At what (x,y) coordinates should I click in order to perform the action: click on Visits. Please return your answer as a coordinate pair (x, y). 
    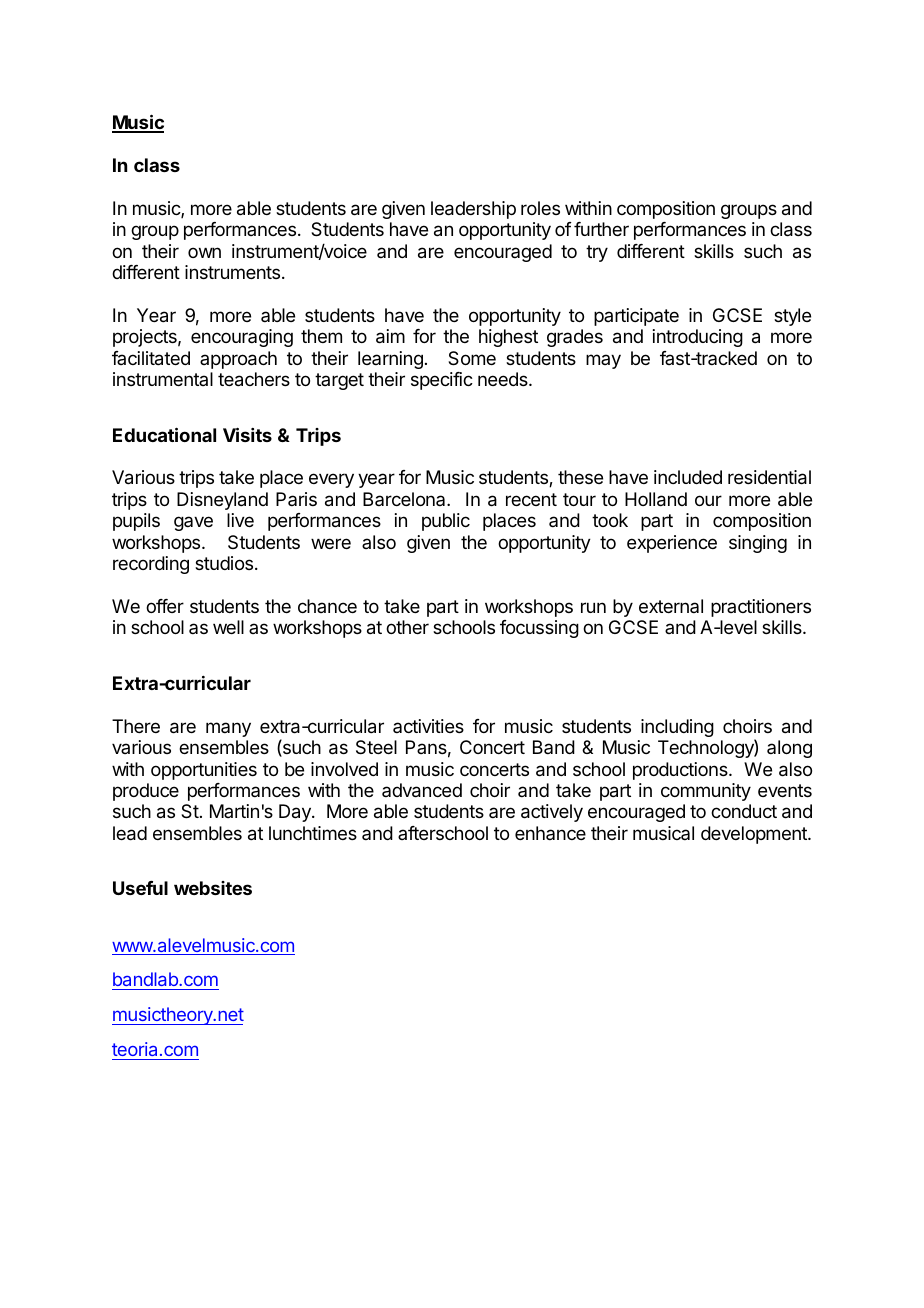
    Looking at the image, I should click on (247, 434).
